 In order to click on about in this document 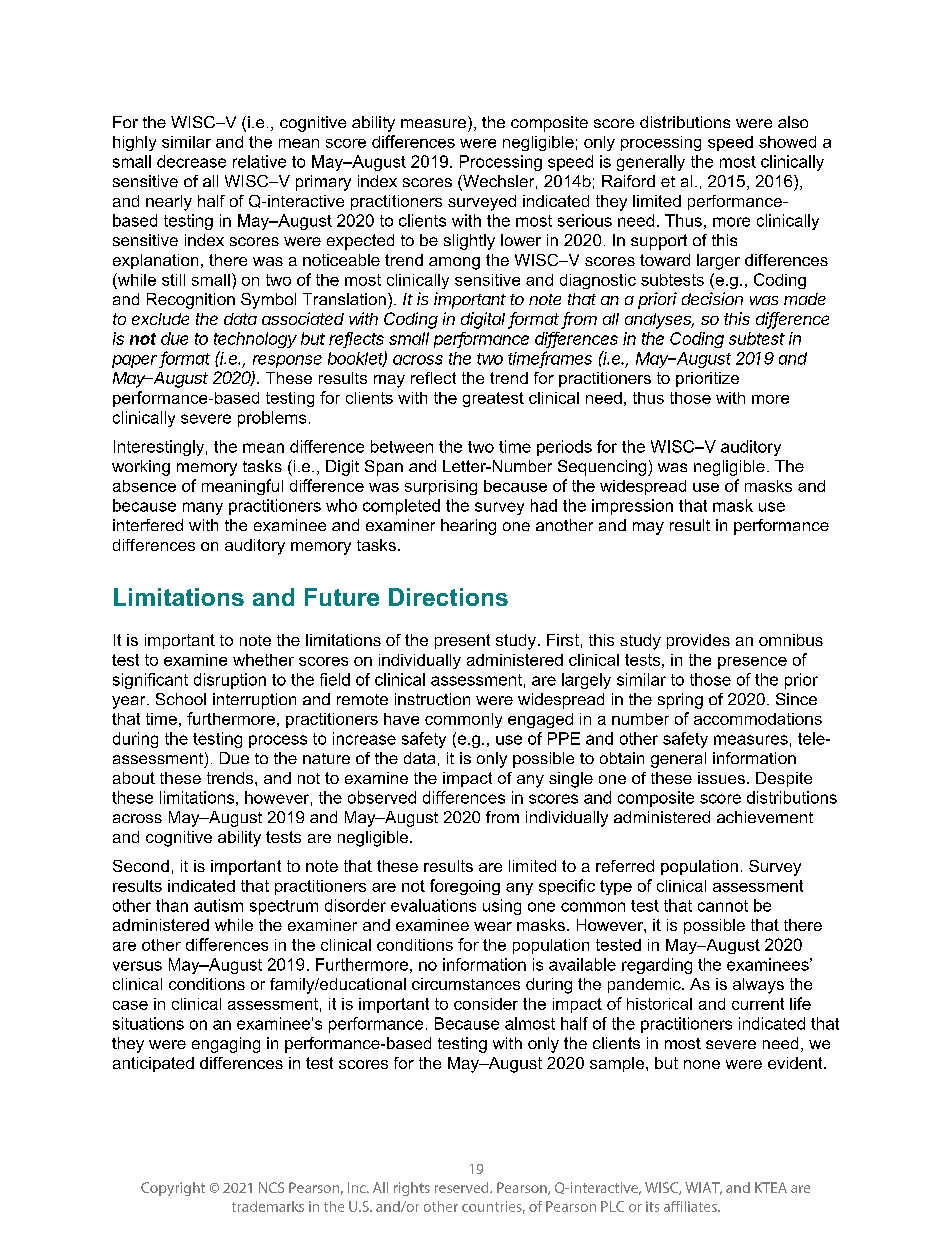, I will do `click(134, 778)`.
